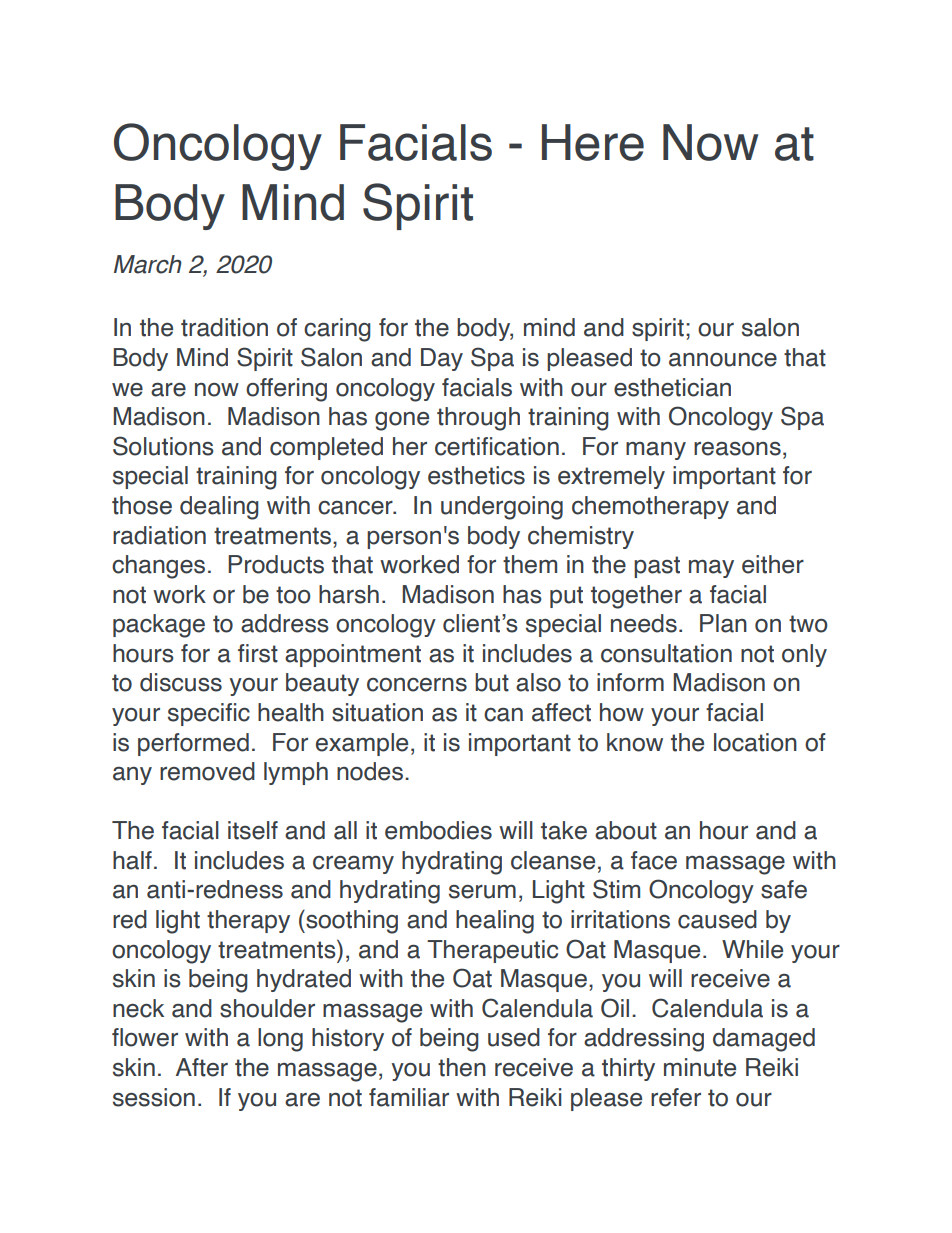 This screenshot has width=952, height=1233. I want to click on minute, so click(700, 1067).
